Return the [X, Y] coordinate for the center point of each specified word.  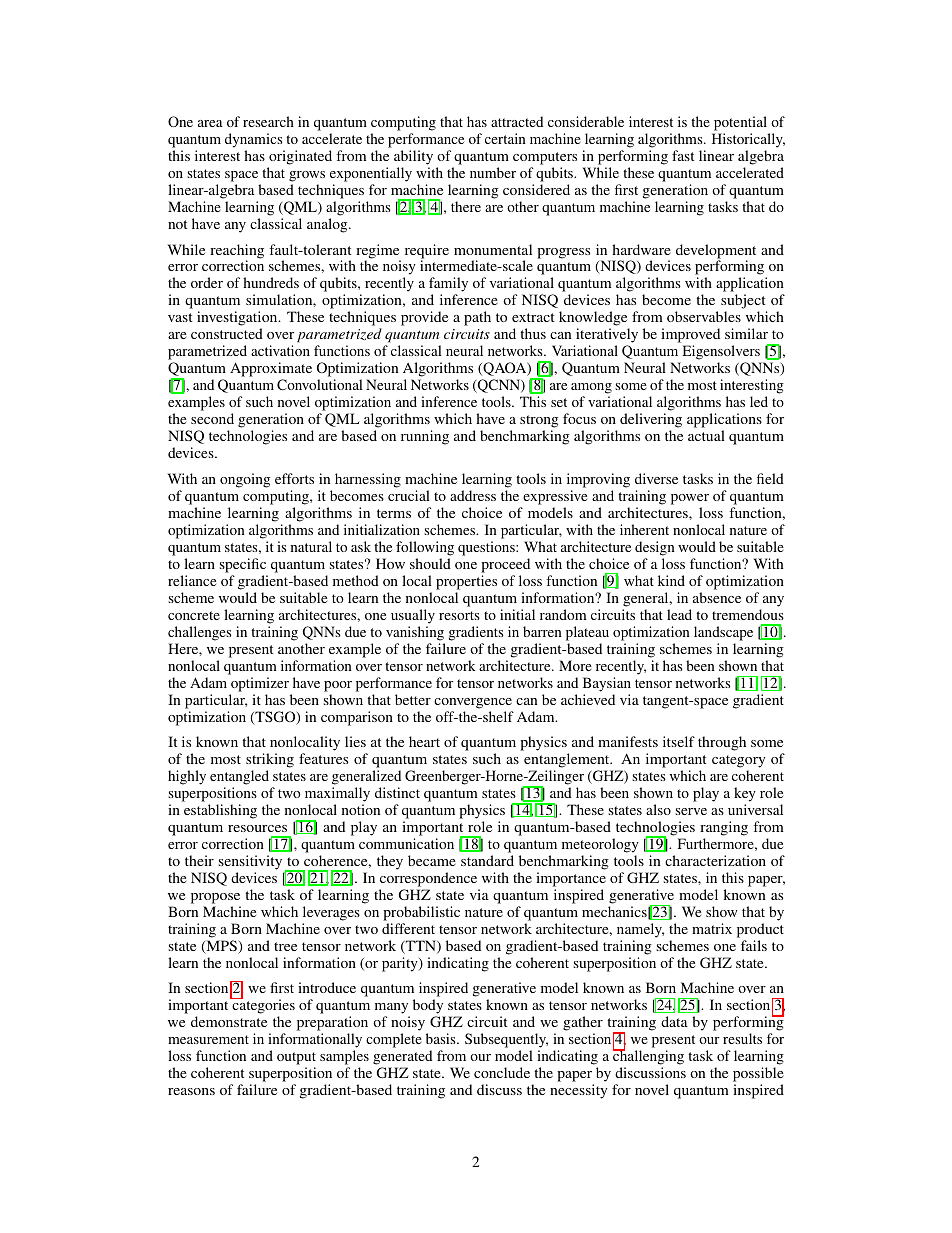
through [722, 743]
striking [270, 760]
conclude [502, 1072]
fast [683, 155]
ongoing [245, 480]
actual [706, 435]
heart [424, 741]
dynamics [254, 140]
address [473, 495]
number [493, 172]
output [296, 1060]
